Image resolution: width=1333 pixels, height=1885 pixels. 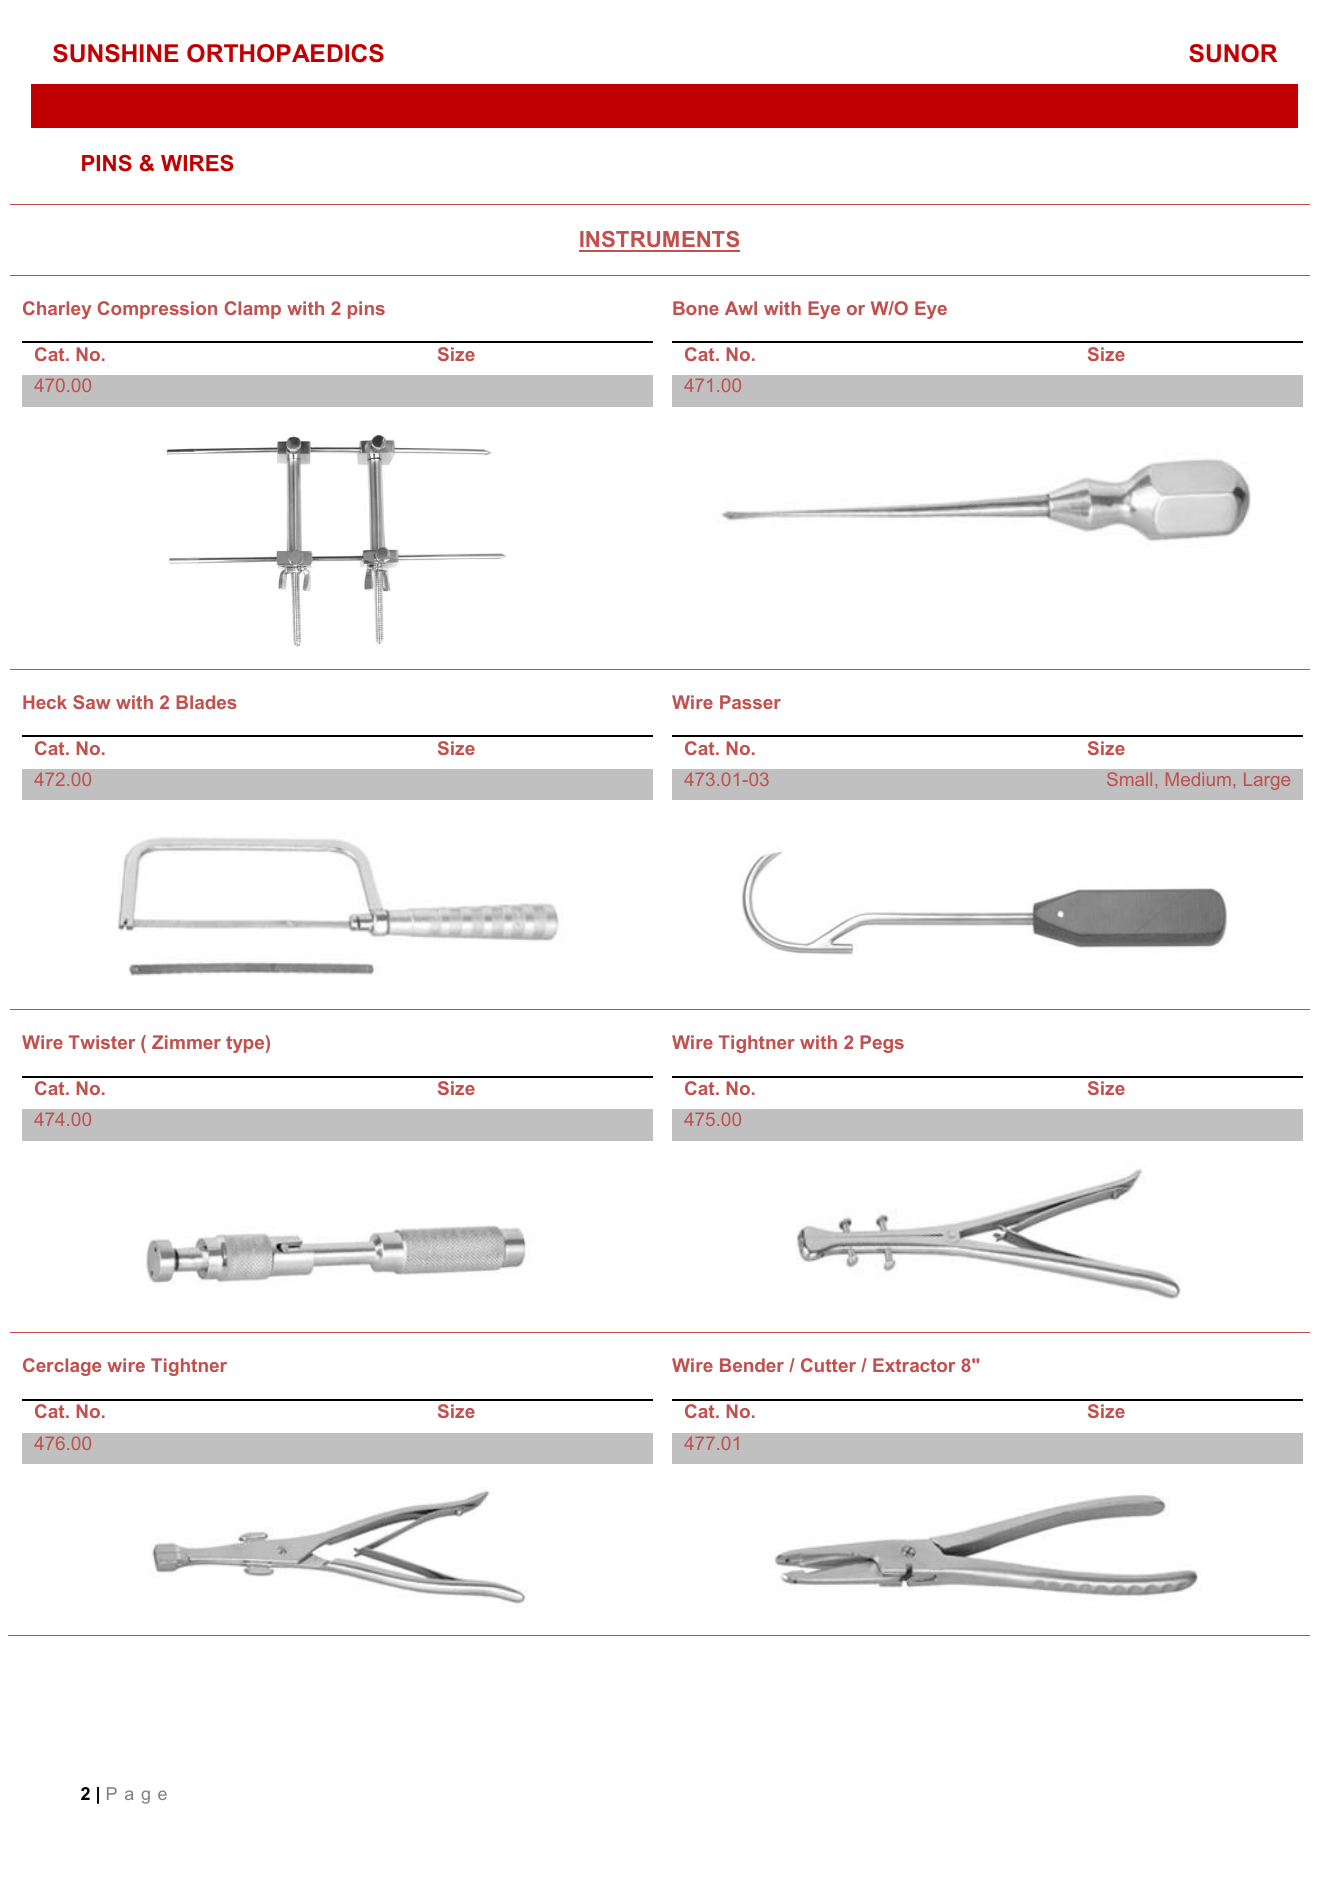 What do you see at coordinates (102, 1042) in the page?
I see `Twister` at bounding box center [102, 1042].
